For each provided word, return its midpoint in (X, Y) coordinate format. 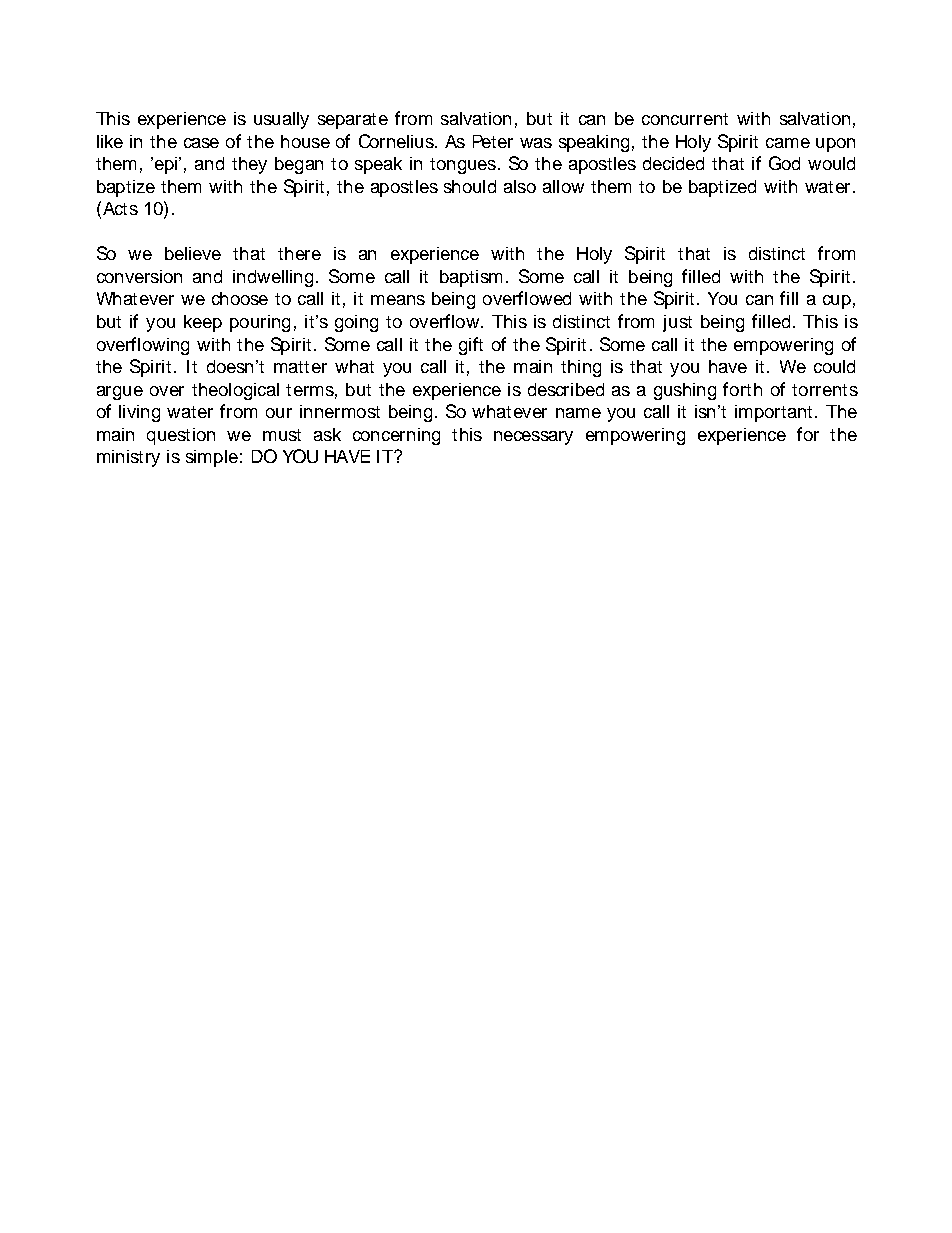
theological (235, 391)
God (784, 163)
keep (203, 323)
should (470, 186)
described (566, 389)
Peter (493, 141)
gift (471, 346)
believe (193, 253)
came (788, 143)
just (677, 323)
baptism (471, 278)
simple (212, 458)
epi (164, 165)
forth (742, 389)
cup (837, 302)
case (201, 143)
